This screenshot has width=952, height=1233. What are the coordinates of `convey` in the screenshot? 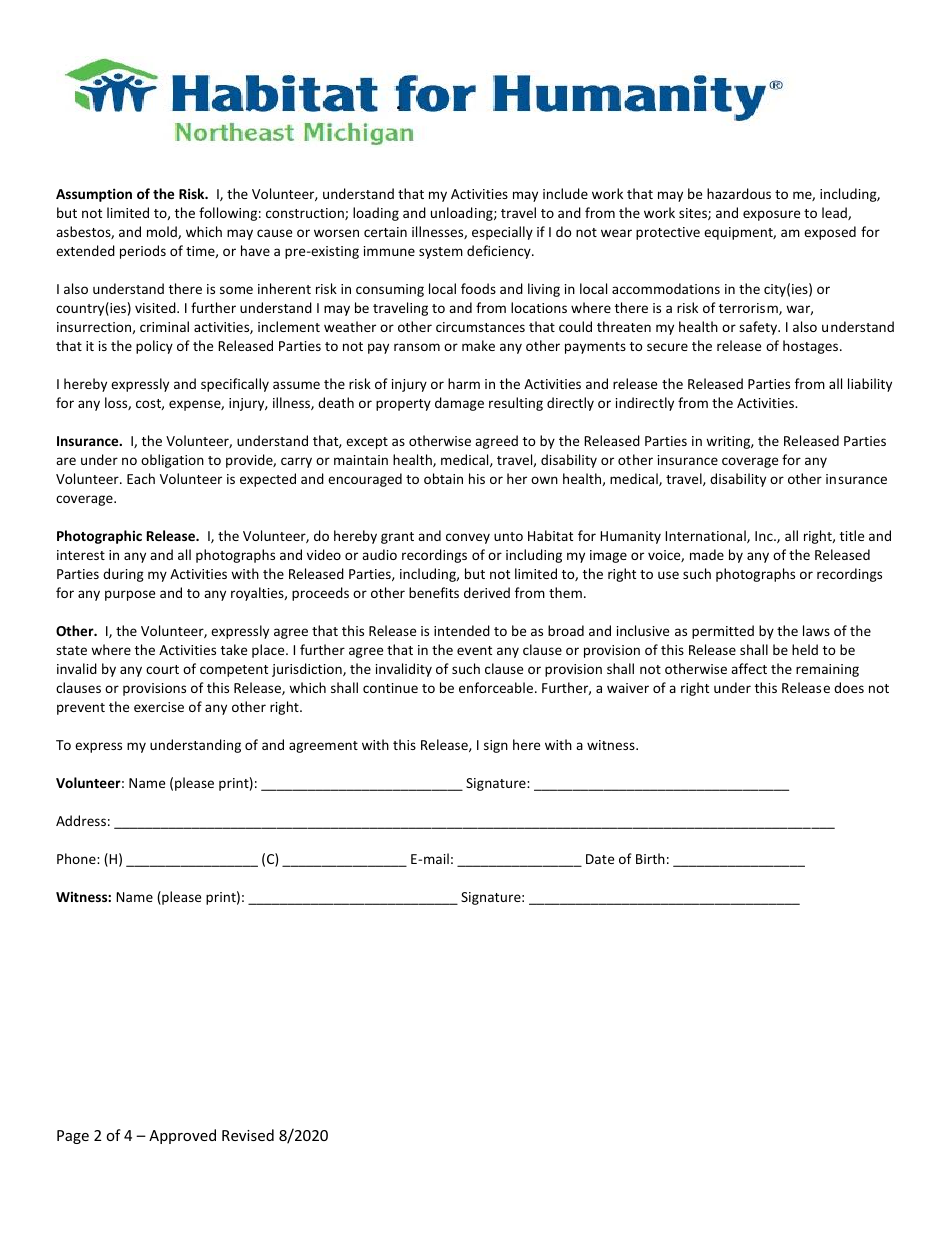 It's located at (468, 538).
